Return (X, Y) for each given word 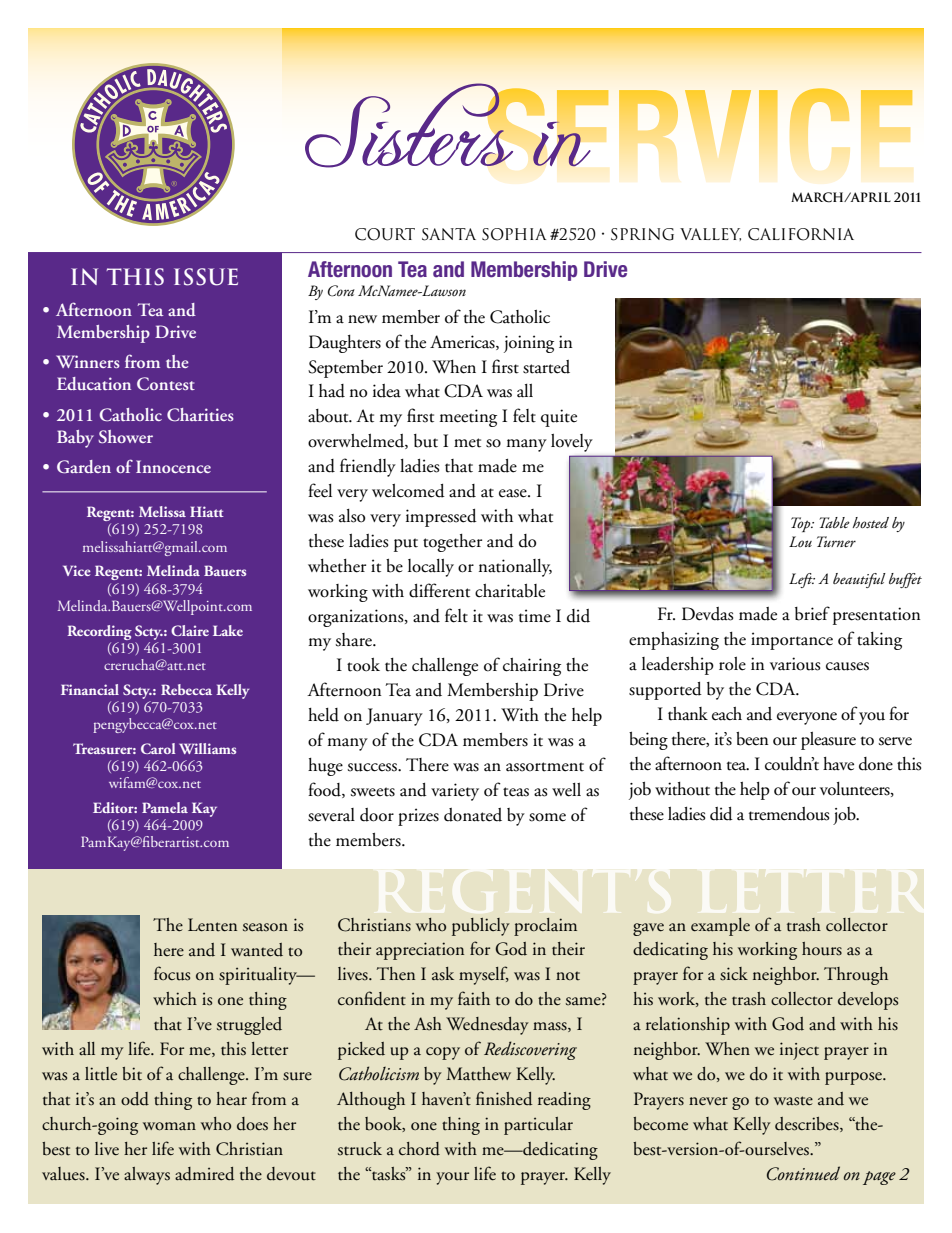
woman (169, 1126)
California (801, 234)
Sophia (514, 234)
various (795, 664)
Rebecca (186, 689)
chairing (532, 667)
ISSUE (206, 277)
